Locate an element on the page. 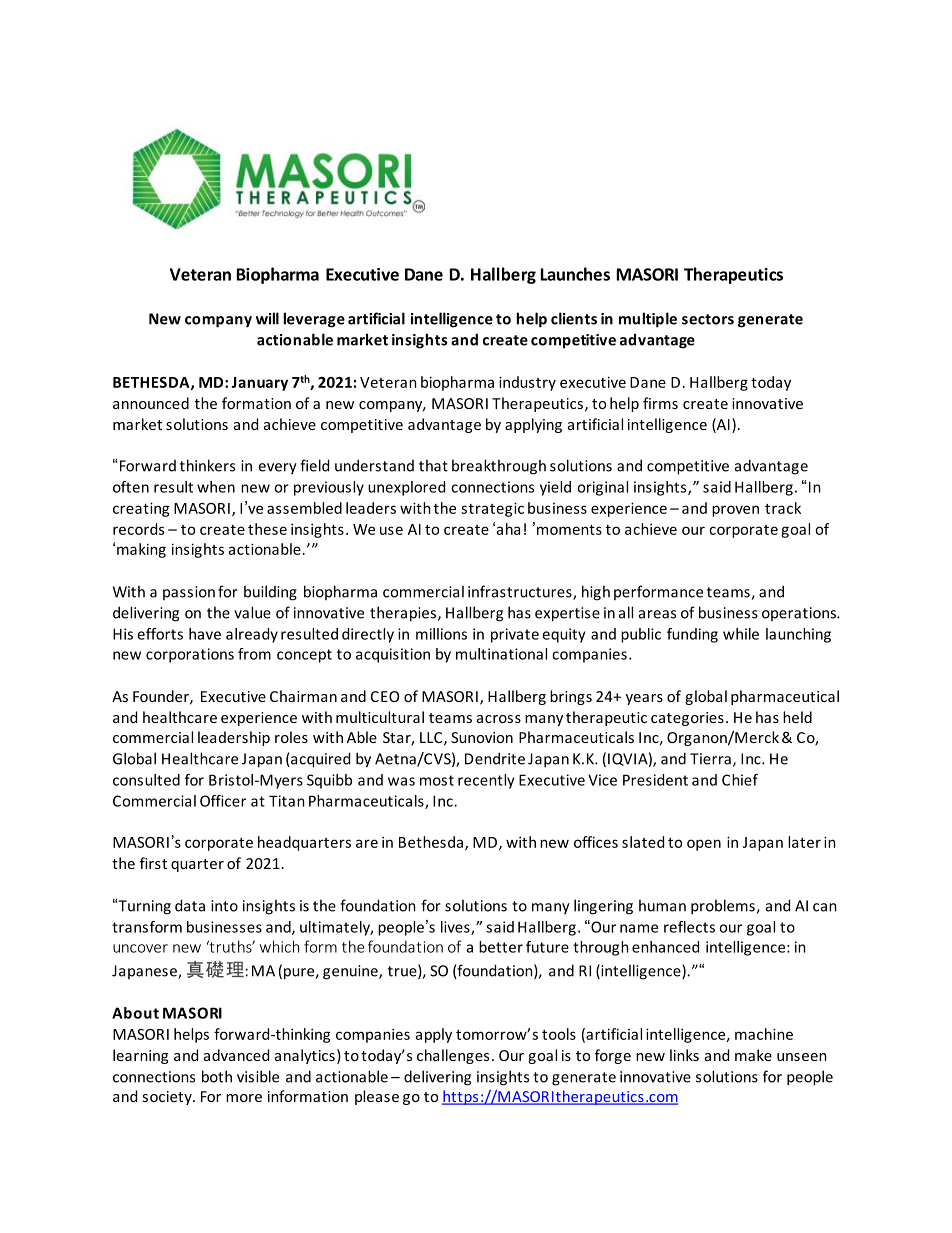  will is located at coordinates (267, 318).
